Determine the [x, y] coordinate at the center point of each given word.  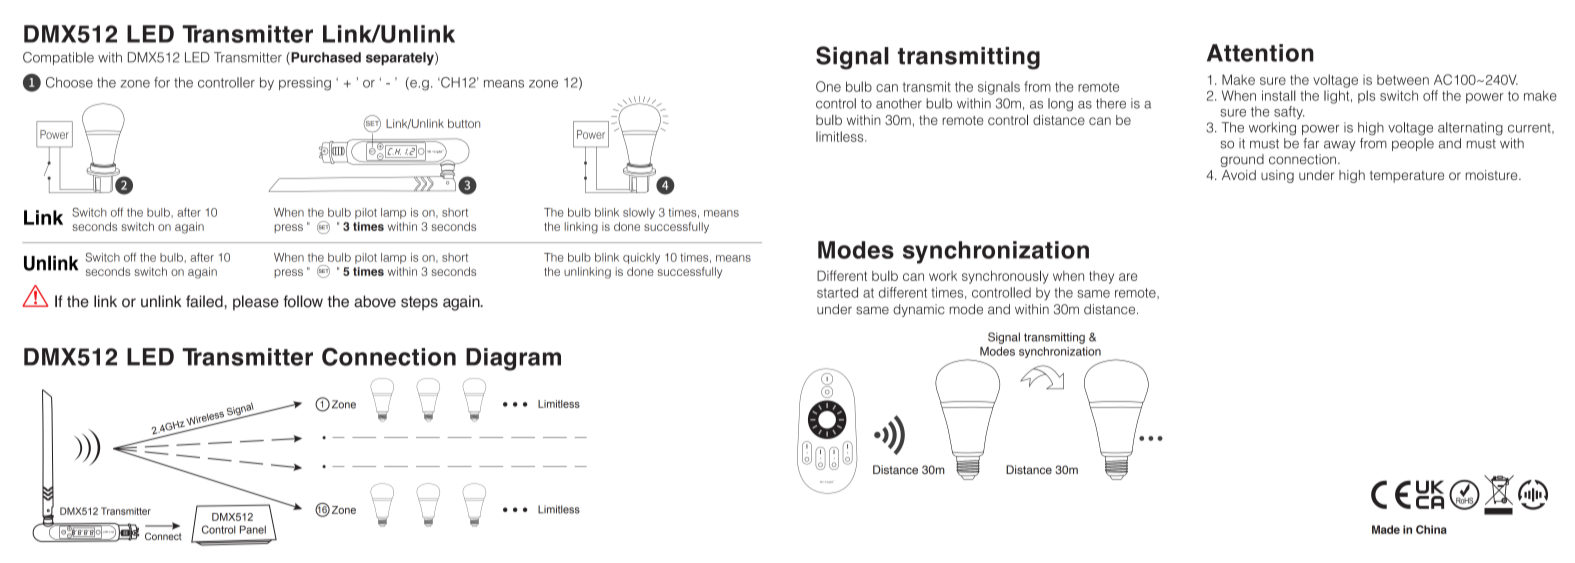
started [837, 292]
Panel [253, 529]
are [1128, 277]
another [899, 103]
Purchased [325, 58]
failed [205, 301]
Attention [1260, 53]
